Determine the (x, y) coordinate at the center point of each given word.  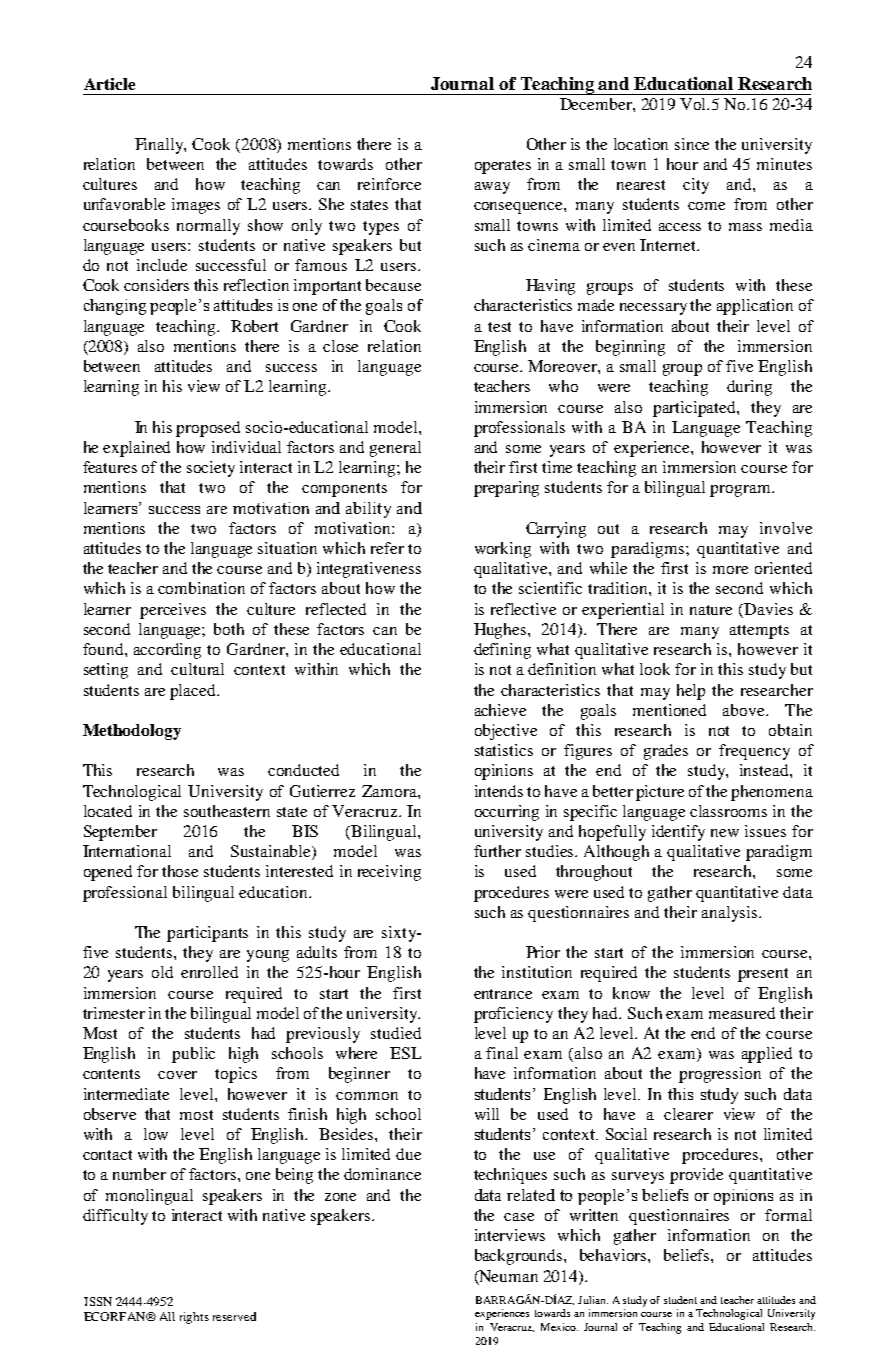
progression (720, 1075)
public (193, 1055)
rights (194, 1318)
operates (503, 167)
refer (387, 548)
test (499, 327)
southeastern (227, 811)
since (692, 144)
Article (109, 84)
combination (201, 588)
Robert (254, 326)
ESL (405, 1053)
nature (711, 610)
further (497, 851)
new (725, 833)
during (749, 388)
